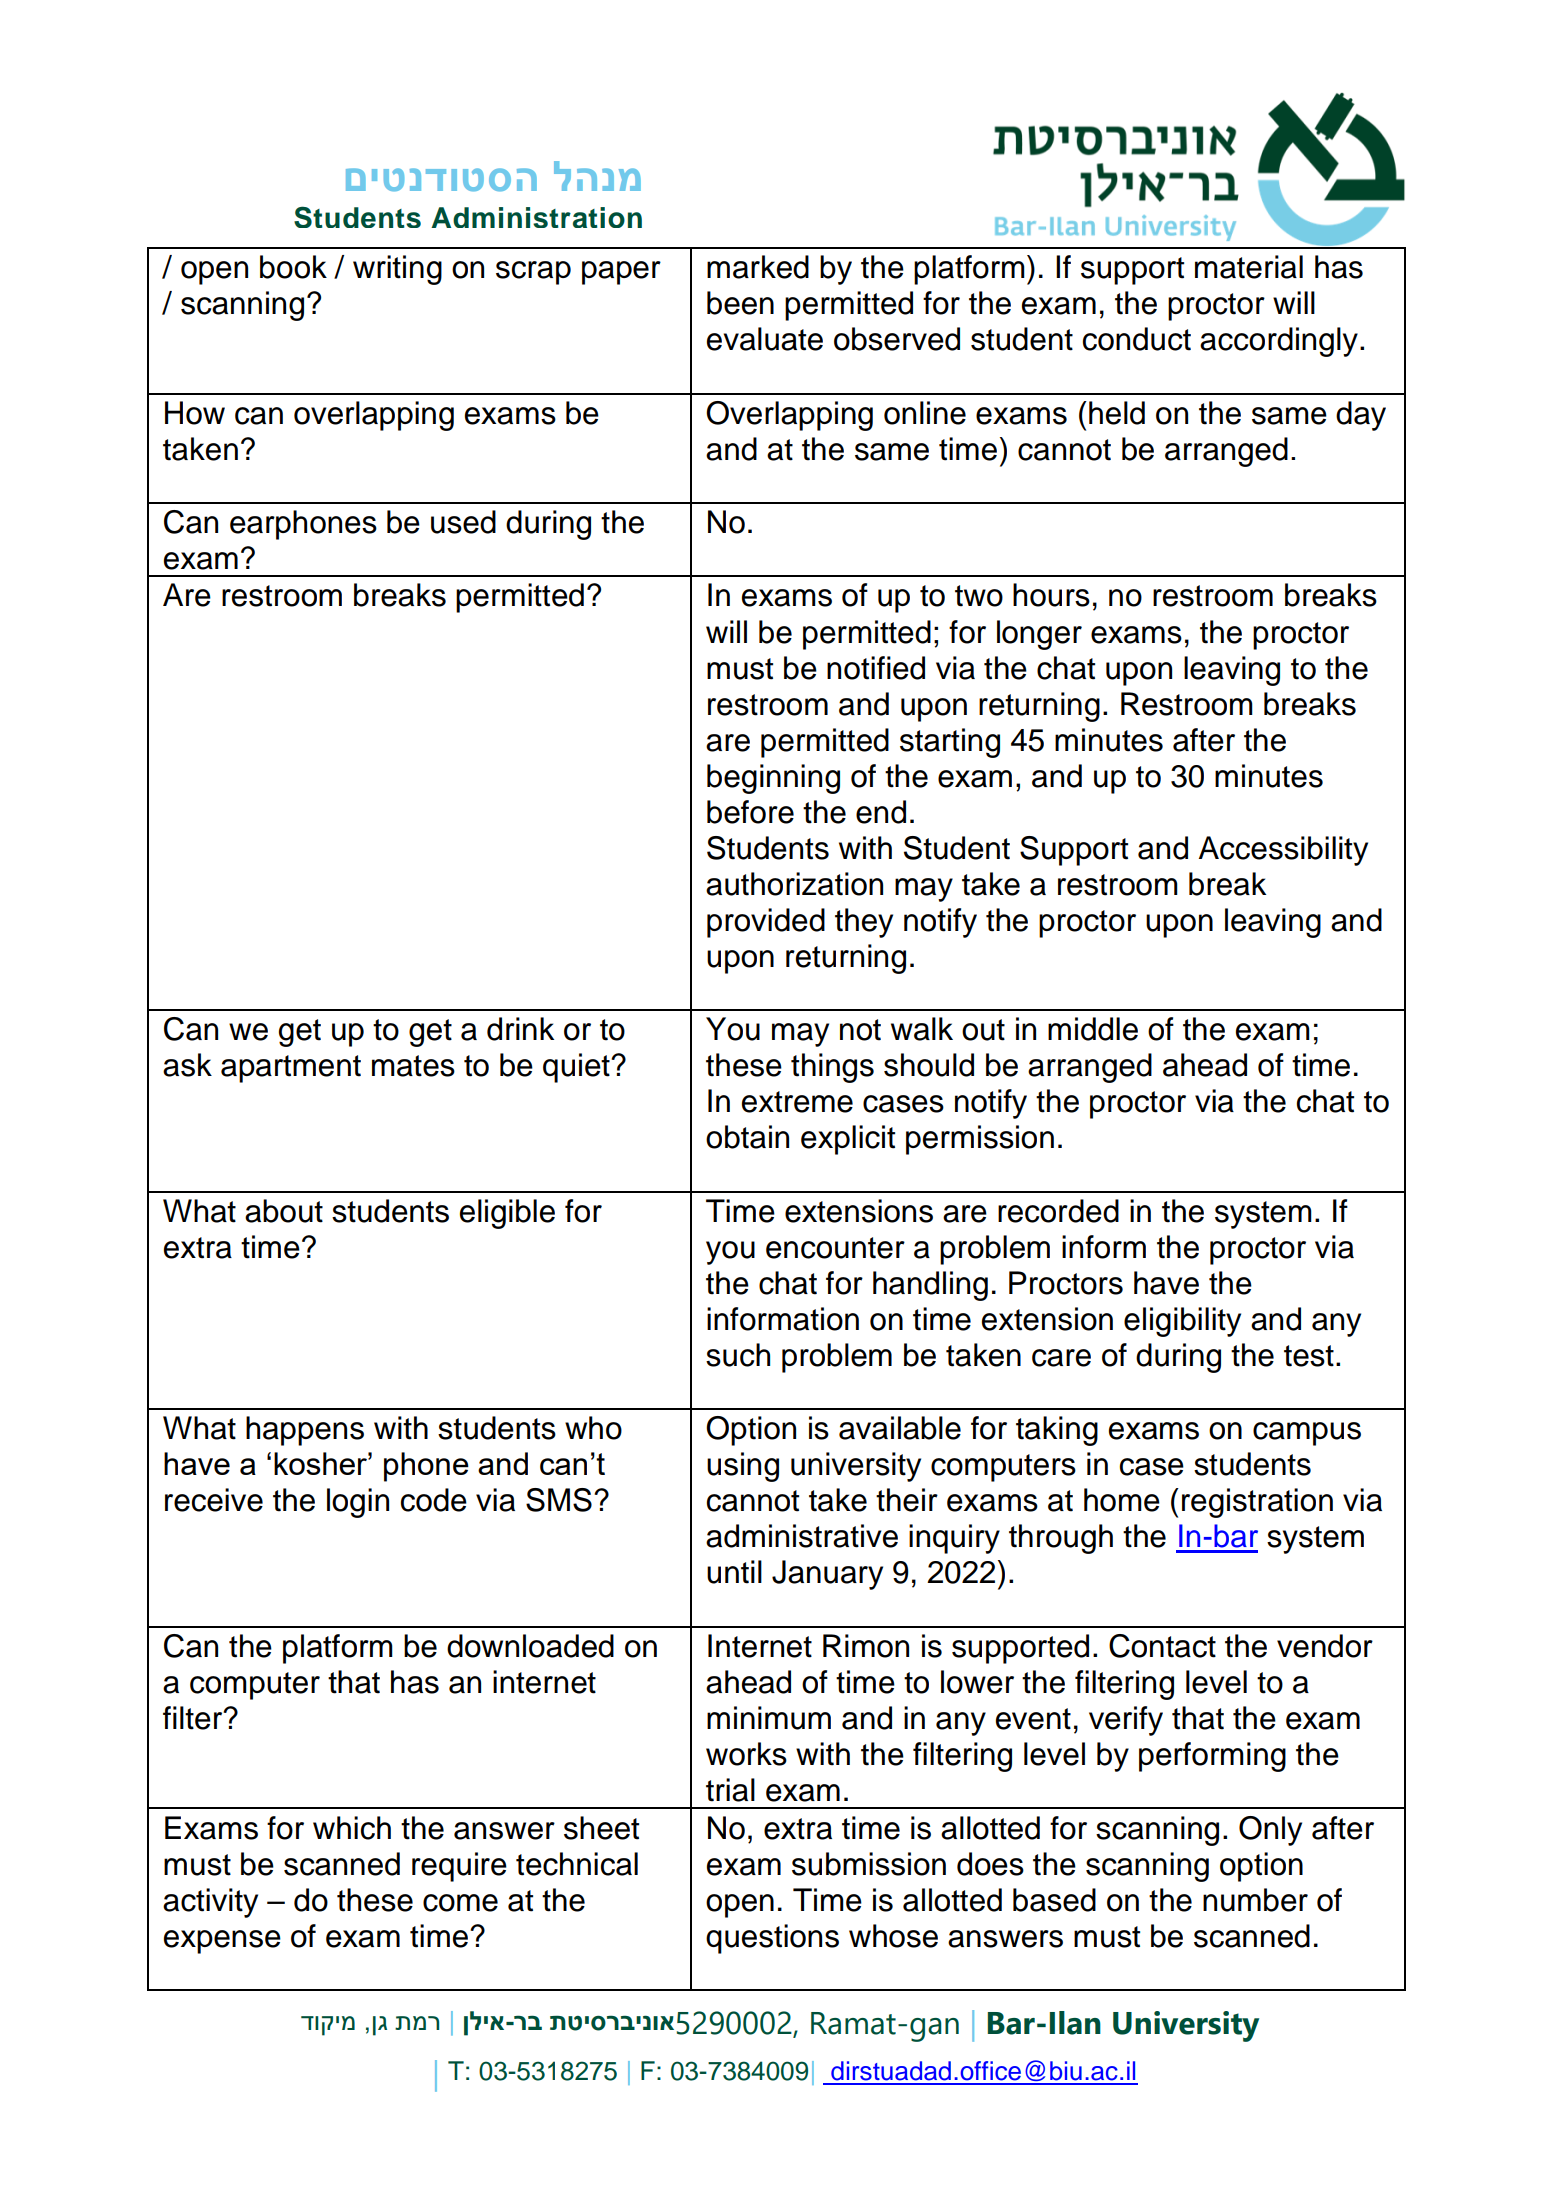  I want to click on material, so click(1249, 267).
